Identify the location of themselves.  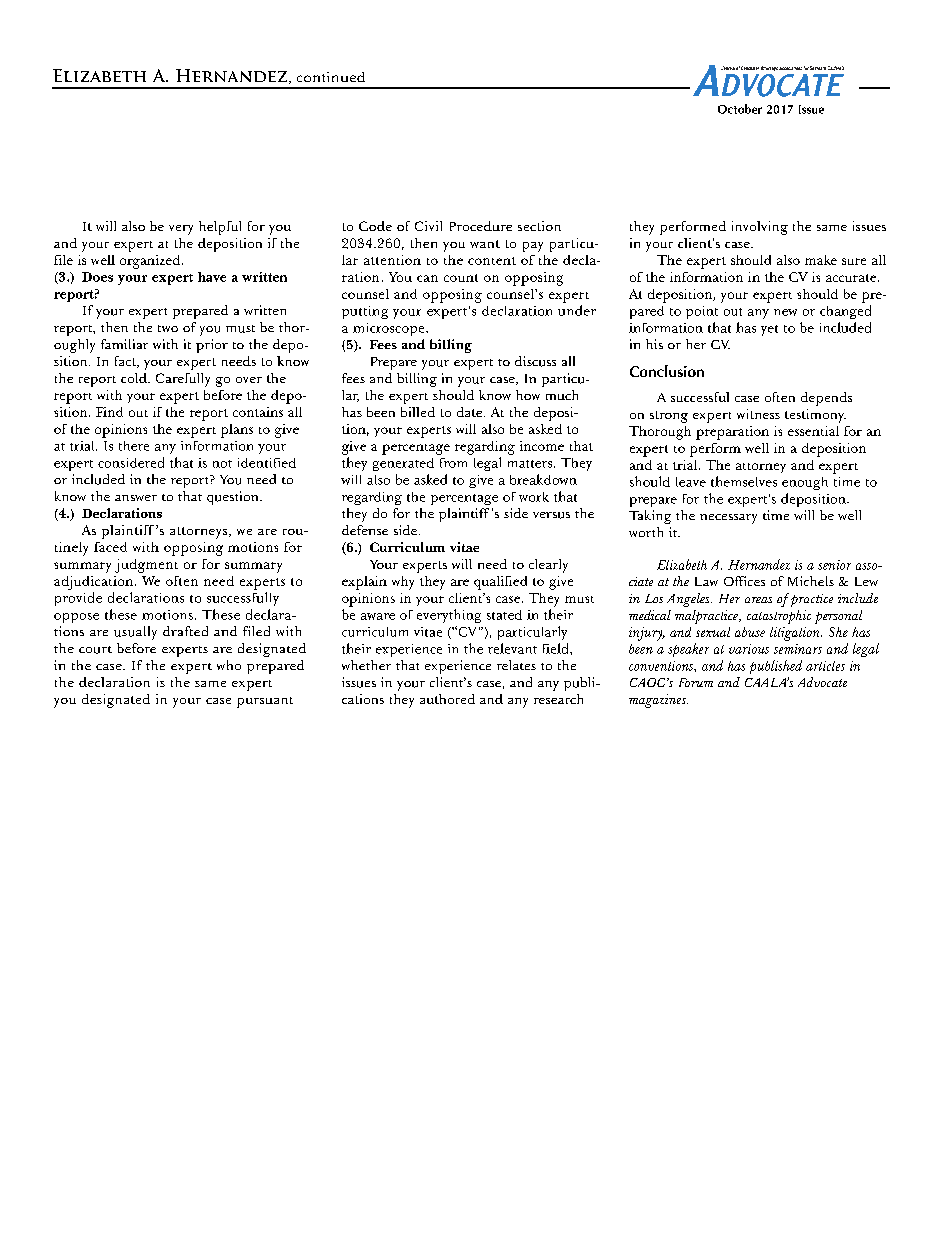
(744, 481).
